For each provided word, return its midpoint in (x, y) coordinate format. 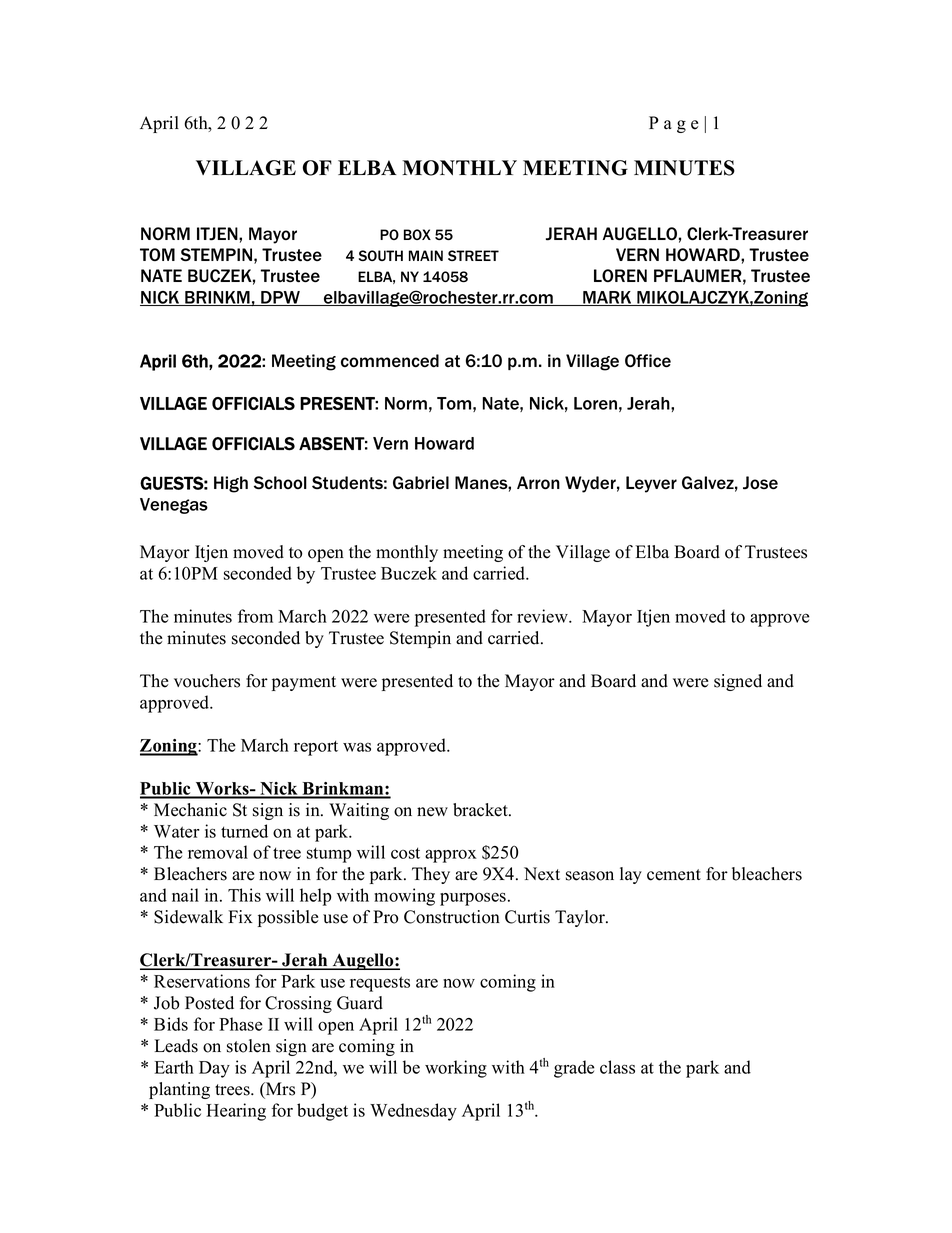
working (456, 1069)
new (432, 812)
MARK (607, 298)
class (617, 1067)
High (231, 484)
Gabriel (421, 482)
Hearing (236, 1112)
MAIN (426, 255)
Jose (760, 483)
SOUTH (380, 255)
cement (674, 875)
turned (244, 831)
